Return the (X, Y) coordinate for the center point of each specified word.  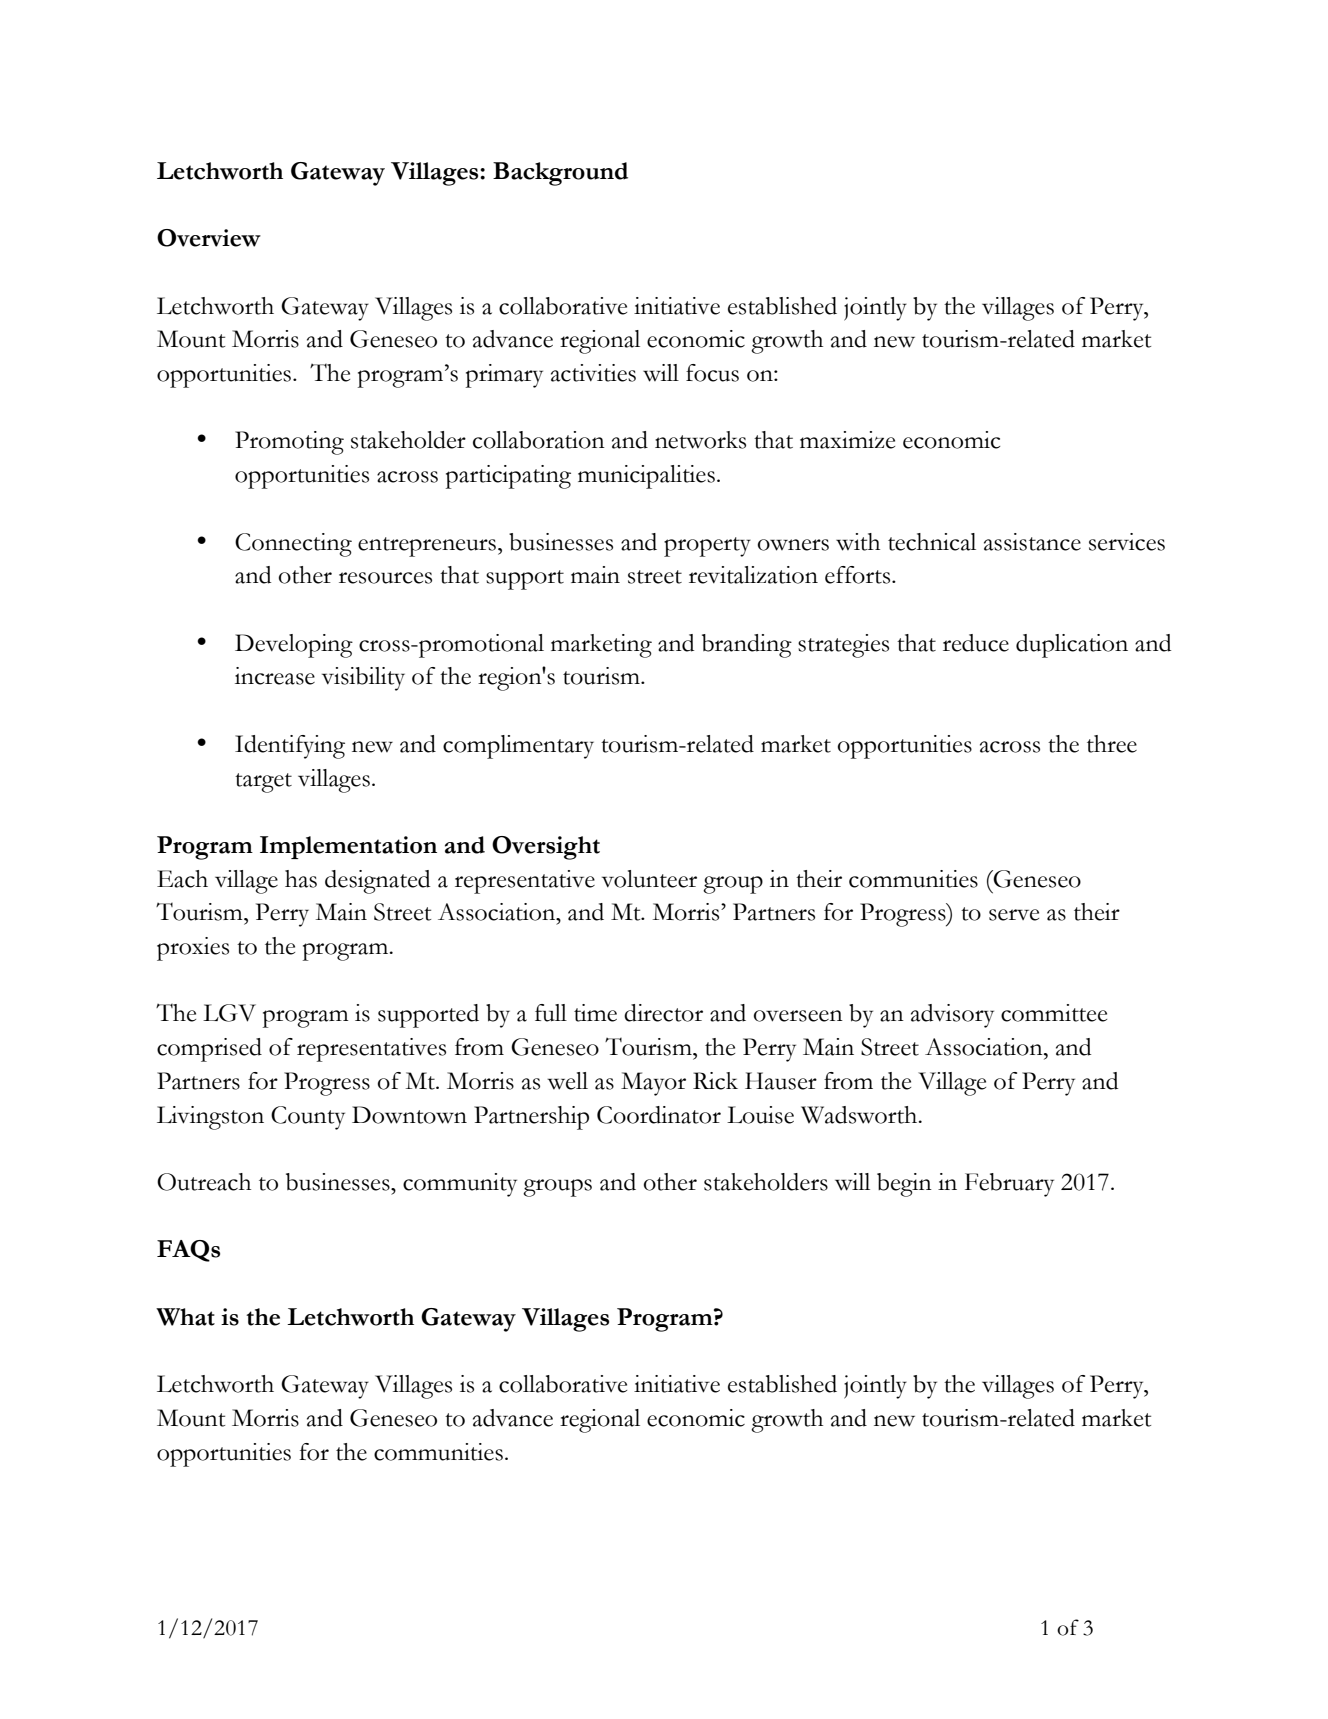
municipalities (646, 477)
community (460, 1185)
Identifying (290, 747)
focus (712, 373)
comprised (209, 1050)
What (185, 1317)
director (663, 1013)
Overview (209, 238)
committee (1054, 1013)
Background (560, 174)
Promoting (289, 443)
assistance (1032, 542)
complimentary (518, 747)
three (1112, 744)
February (1009, 1185)
